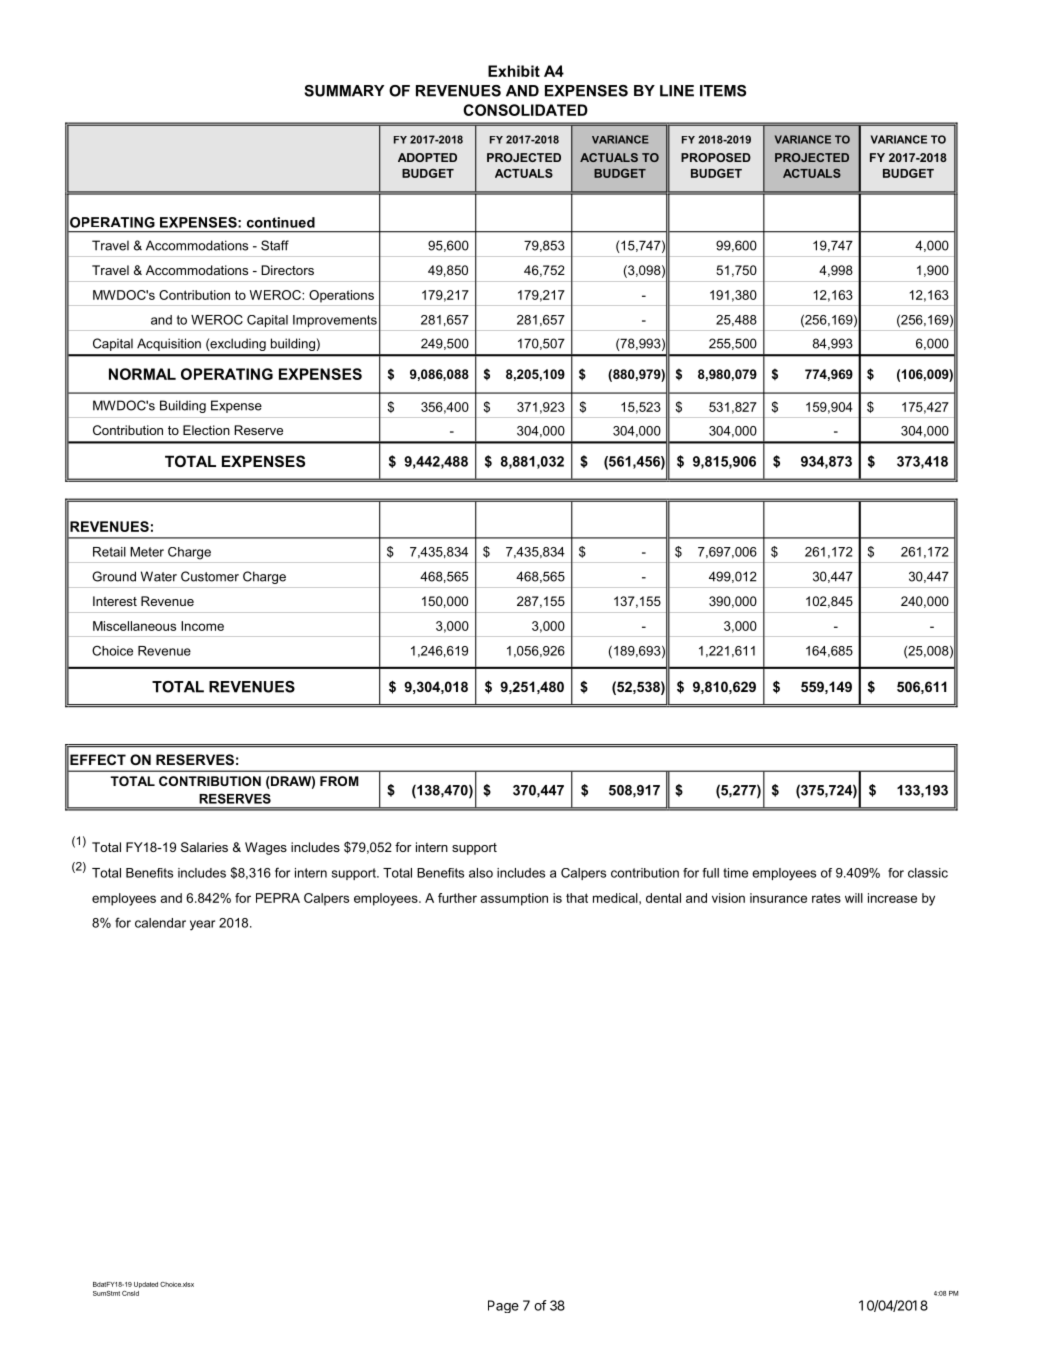 The image size is (1051, 1360). Describe the element at coordinates (826, 898) in the page. I see `rates` at that location.
